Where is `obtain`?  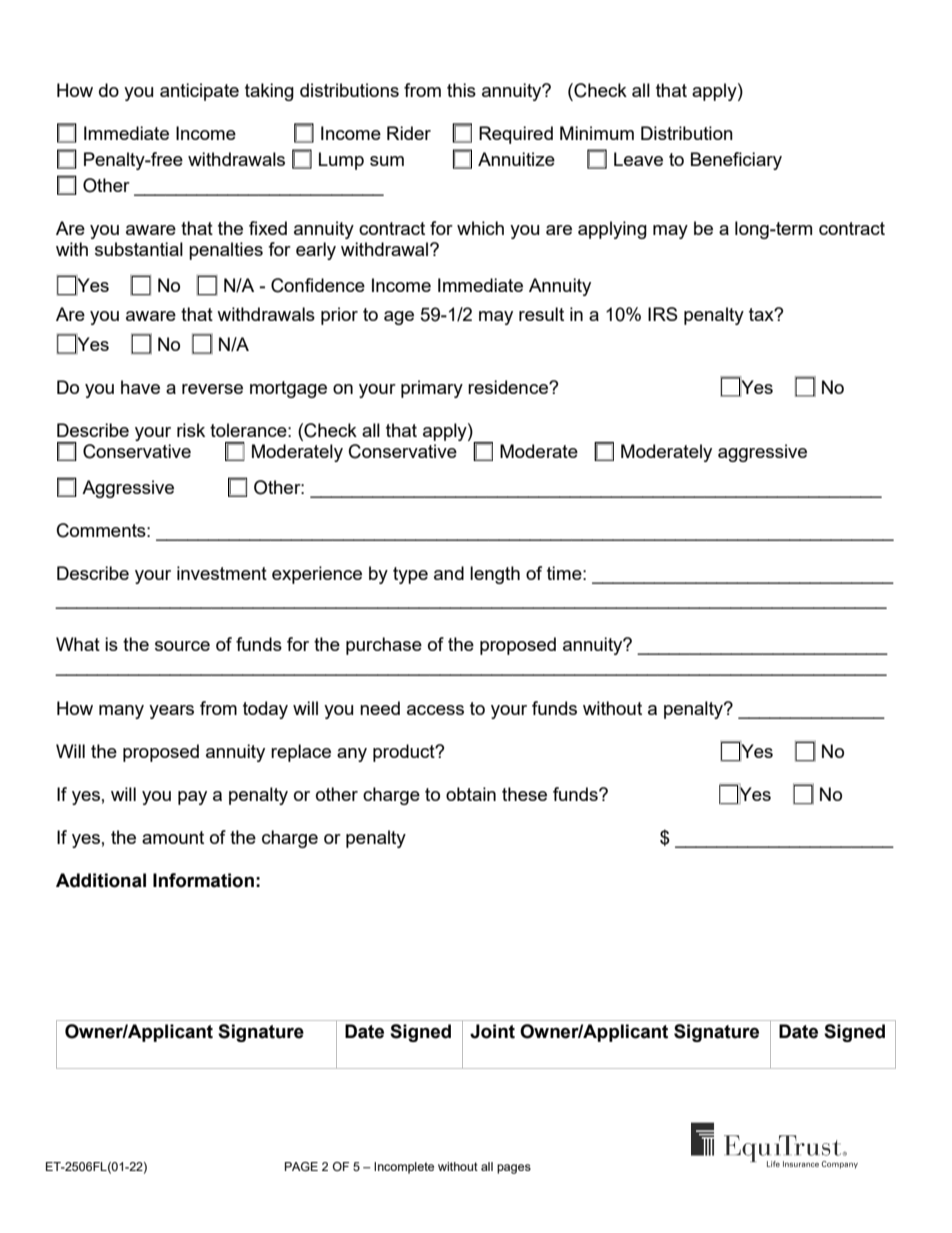 obtain is located at coordinates (471, 794).
